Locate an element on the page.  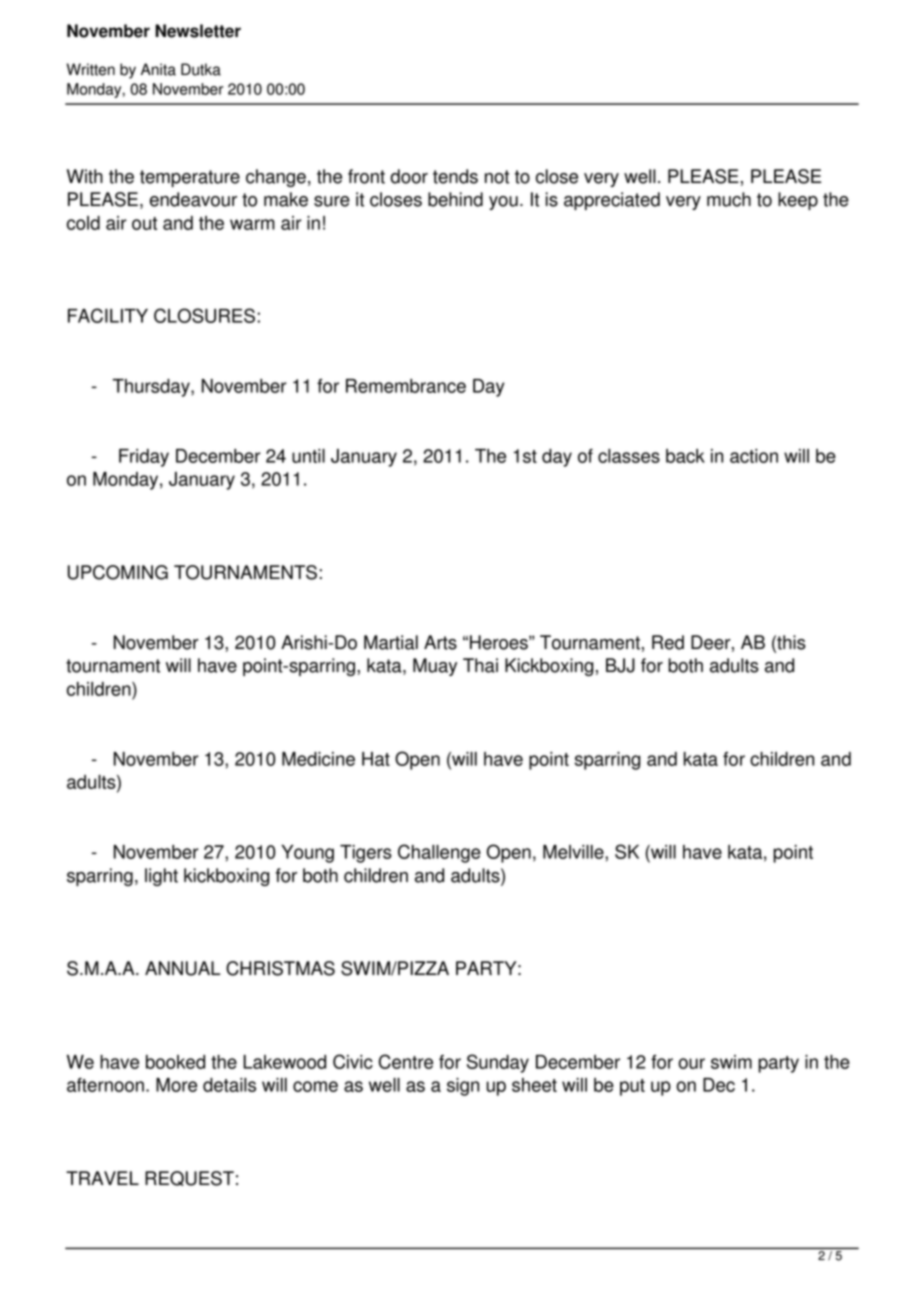
UPCOMING is located at coordinates (118, 572).
